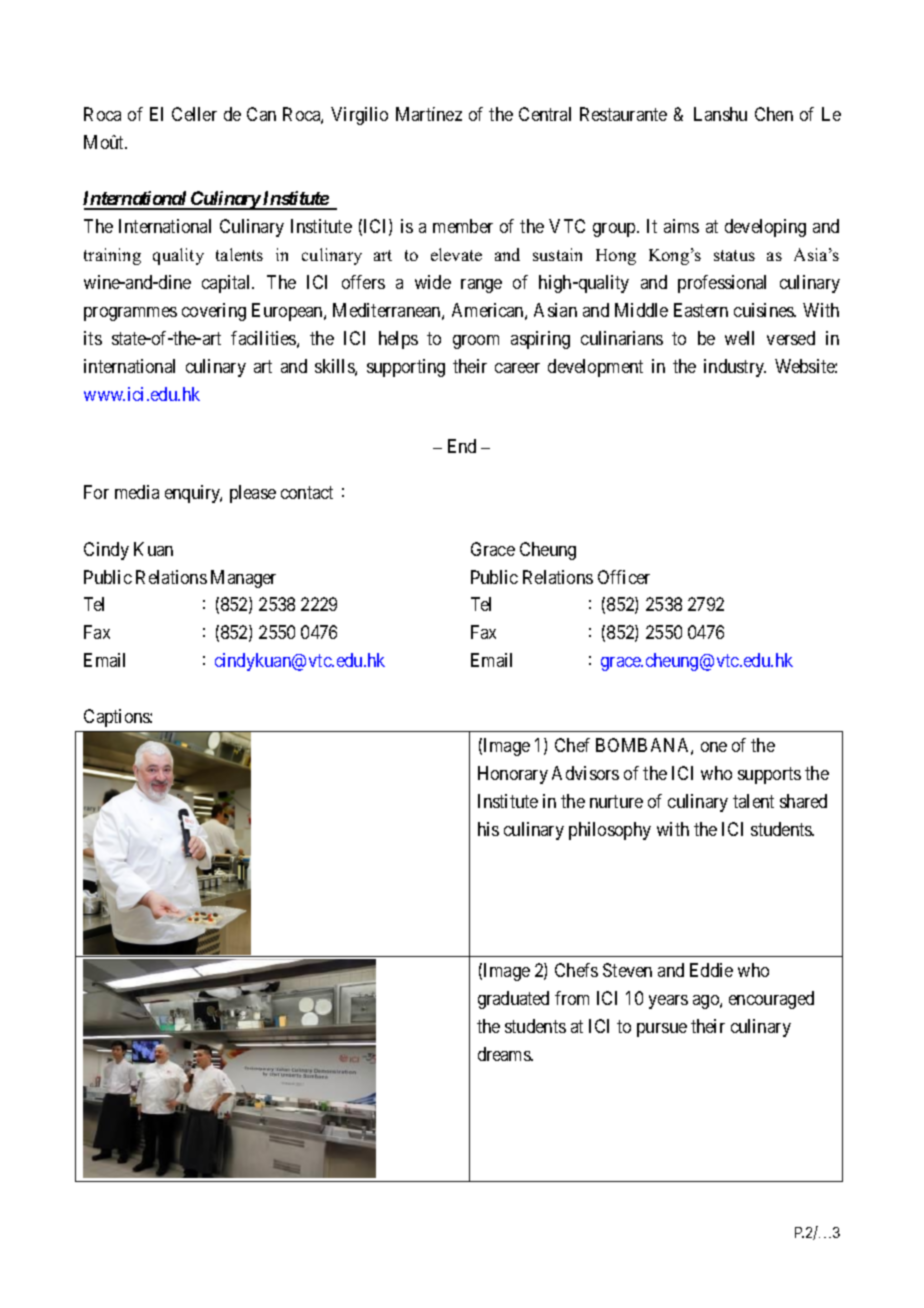 This screenshot has height=1308, width=924. I want to click on shared, so click(803, 801).
